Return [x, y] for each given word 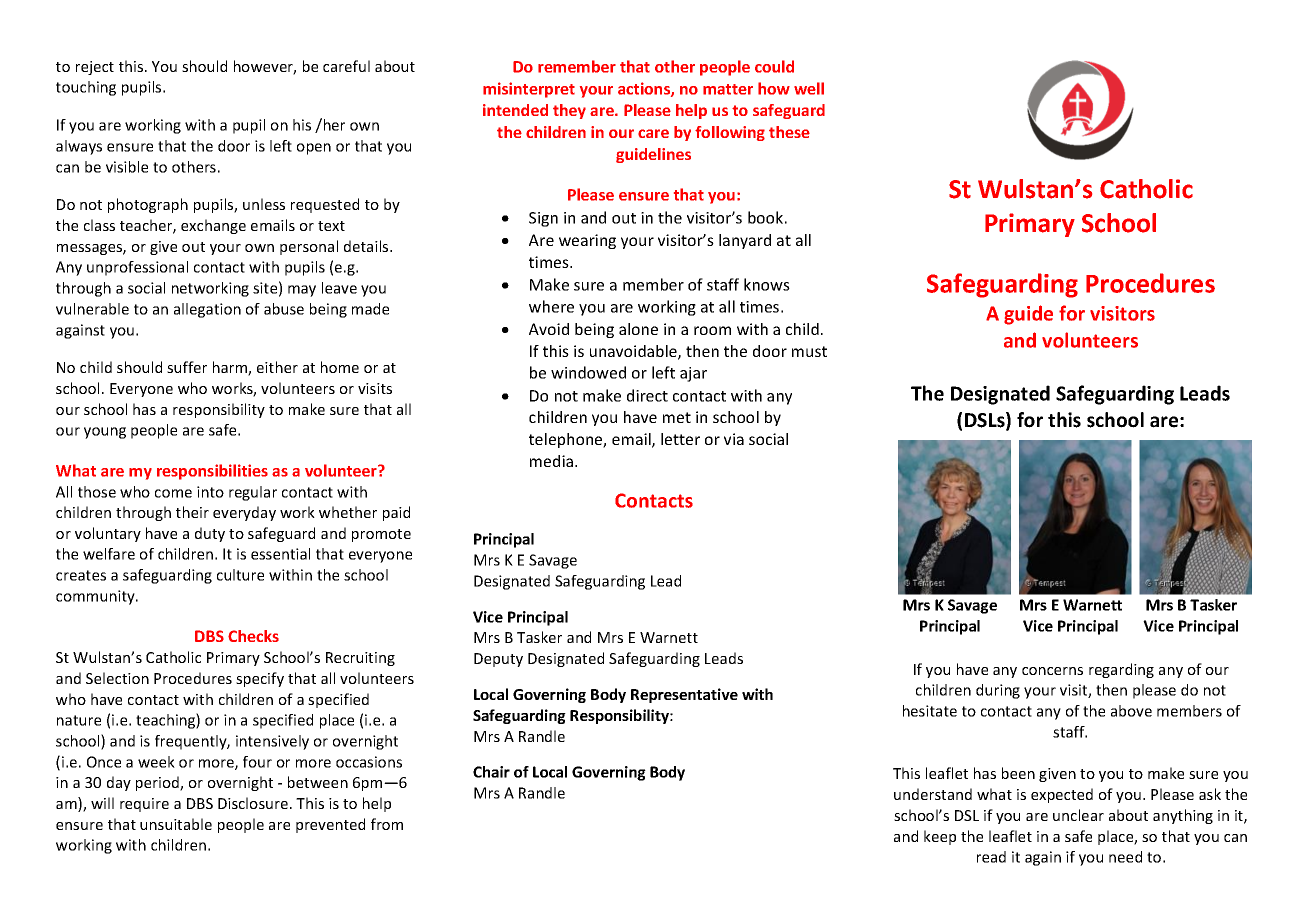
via [734, 439]
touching [86, 88]
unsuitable [176, 824]
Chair [491, 772]
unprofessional [137, 268]
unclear [1078, 815]
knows [767, 284]
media [551, 461]
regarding [1121, 670]
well [809, 88]
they [569, 111]
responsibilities [212, 472]
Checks [253, 636]
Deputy [498, 660]
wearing [587, 241]
